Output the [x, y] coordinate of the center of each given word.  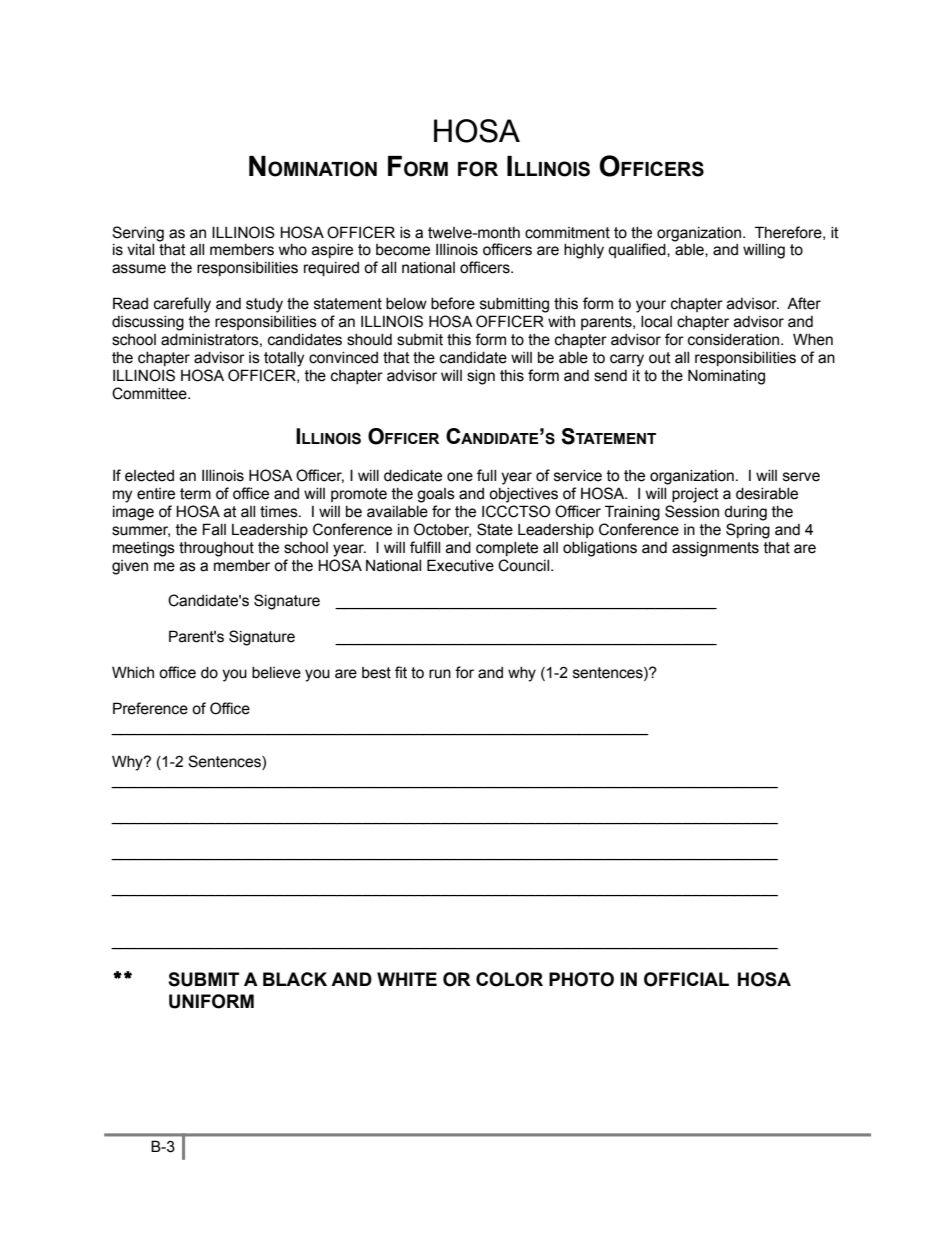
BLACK [295, 979]
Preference [150, 708]
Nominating [726, 377]
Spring [748, 531]
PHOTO [581, 979]
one [460, 477]
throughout [216, 549]
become [403, 250]
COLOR [509, 979]
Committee [150, 393]
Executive [460, 565]
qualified [638, 250]
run [440, 674]
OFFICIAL [686, 979]
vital [140, 250]
